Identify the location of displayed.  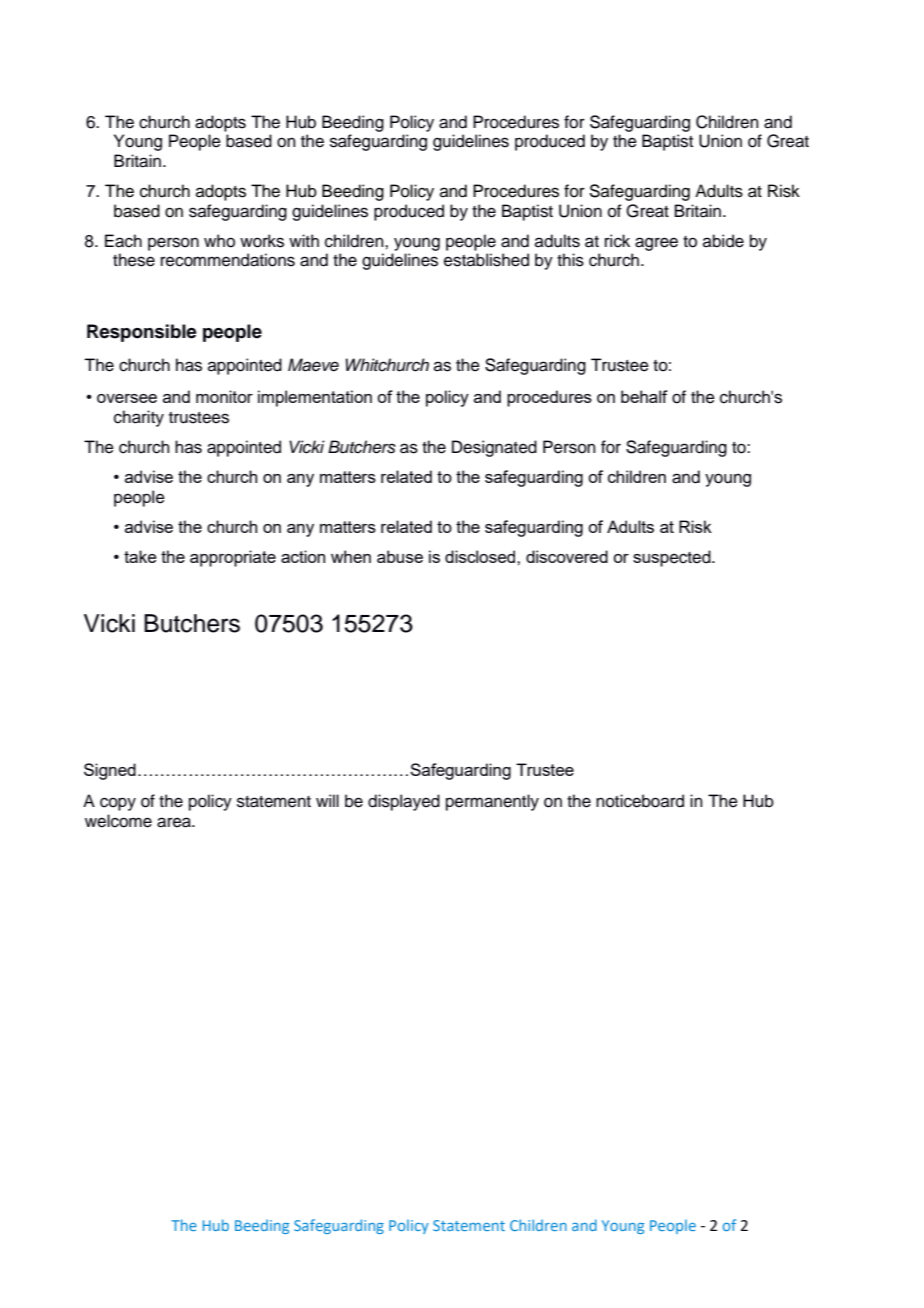
(404, 802).
